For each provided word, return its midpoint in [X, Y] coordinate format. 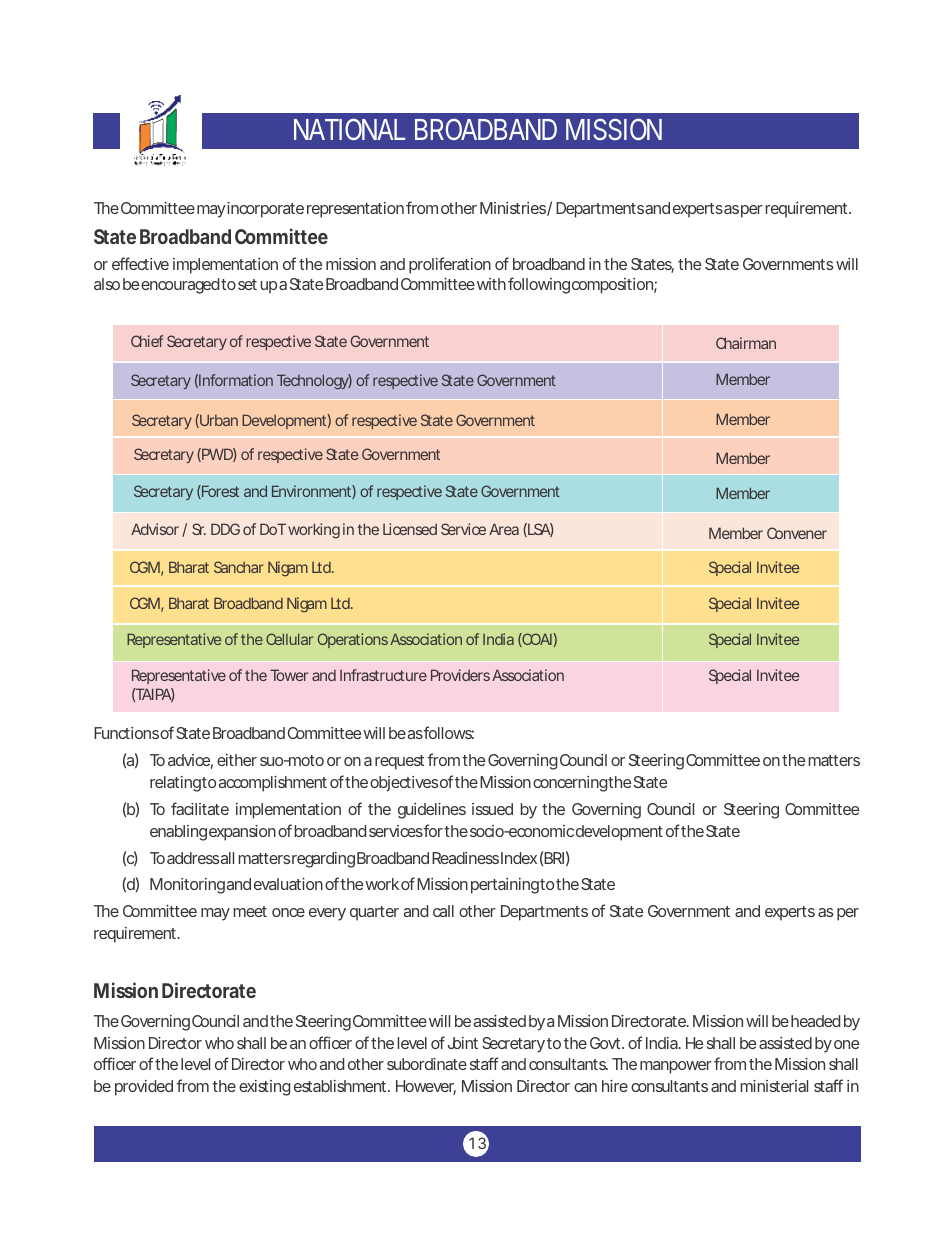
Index [519, 858]
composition [613, 286]
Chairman [746, 343]
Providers [460, 675]
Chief [147, 341]
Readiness [465, 858]
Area [504, 529]
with [491, 284]
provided [144, 1088]
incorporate [264, 210]
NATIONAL [349, 129]
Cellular [289, 639]
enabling [178, 833]
